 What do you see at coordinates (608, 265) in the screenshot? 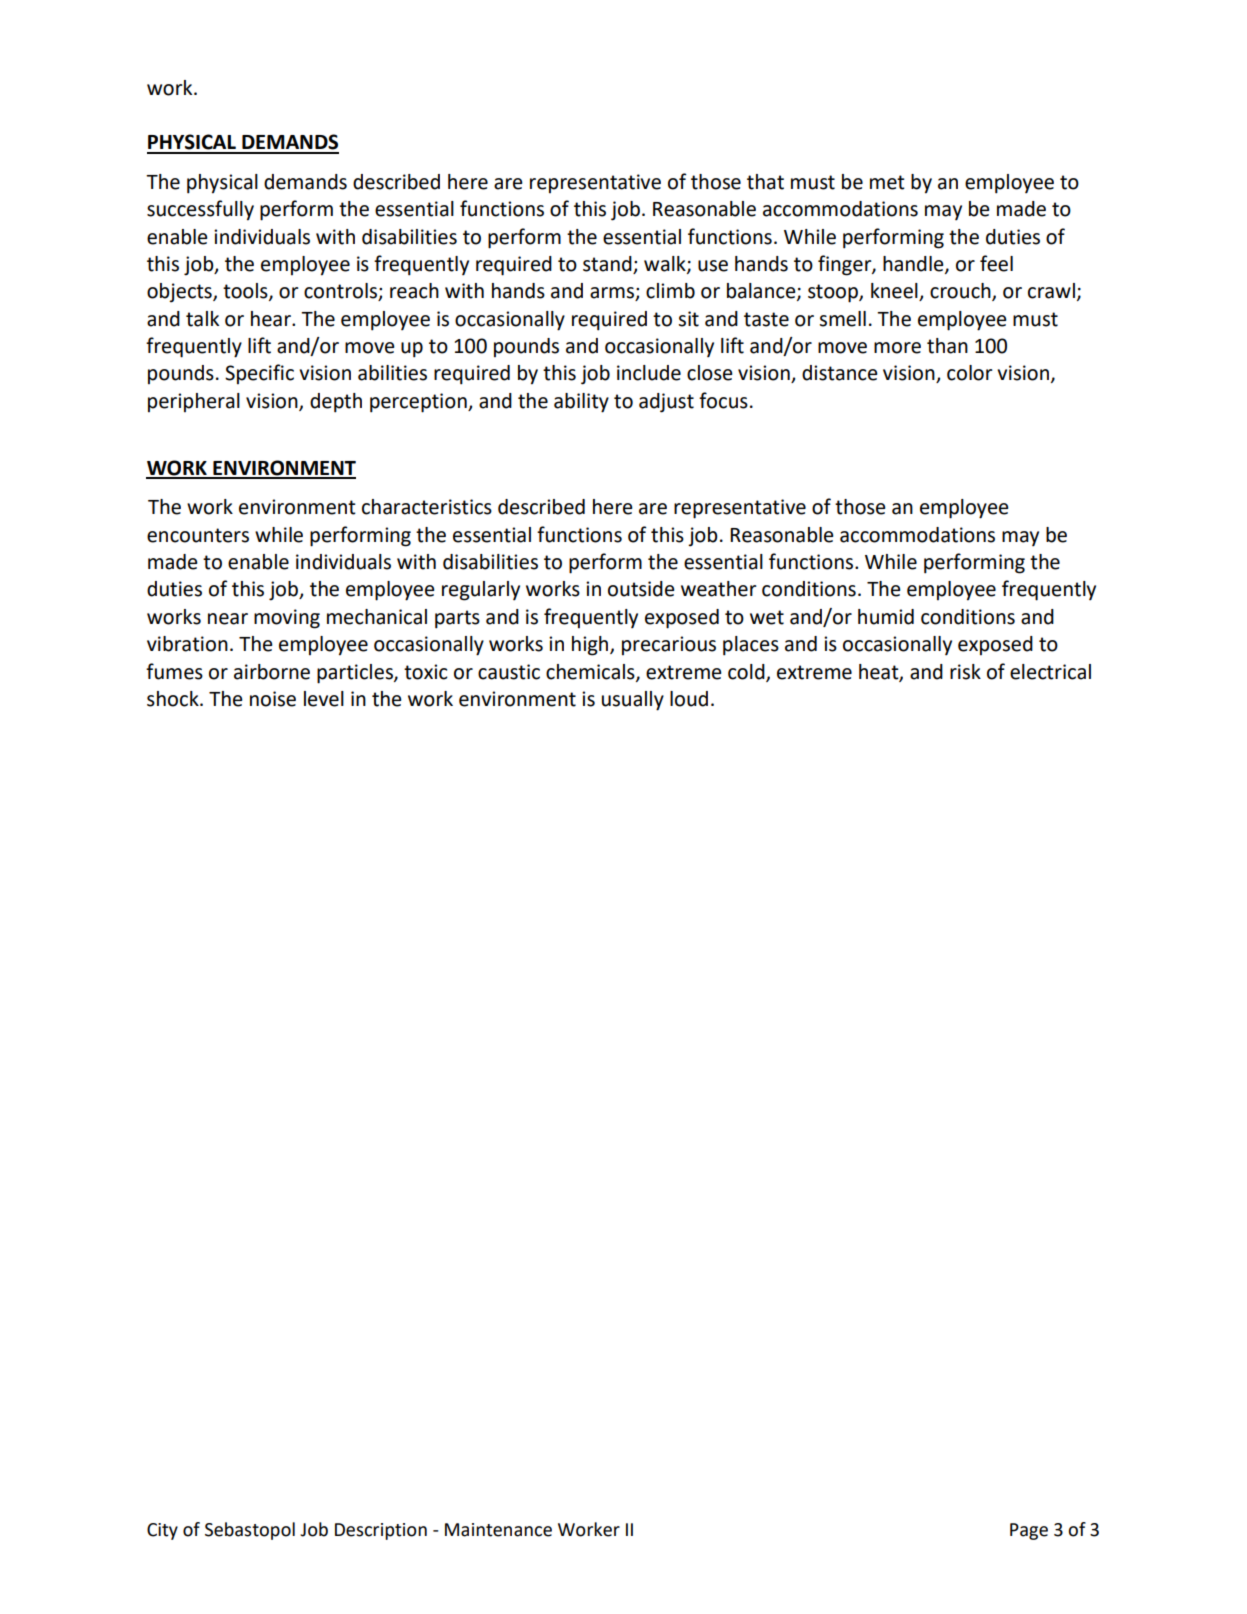
I see `stand` at bounding box center [608, 265].
